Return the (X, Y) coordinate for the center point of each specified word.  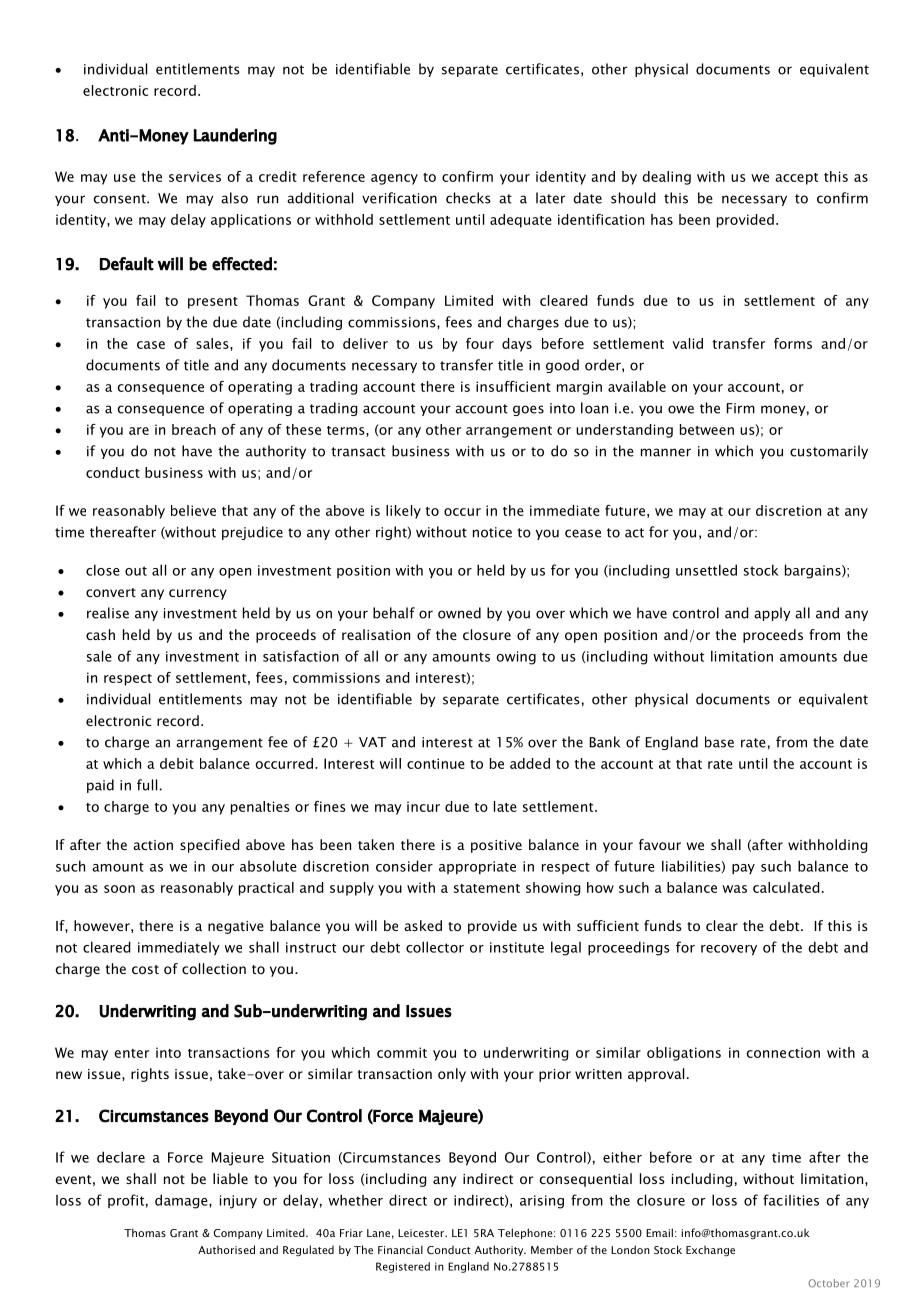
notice (492, 532)
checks (468, 198)
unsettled (706, 570)
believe (193, 510)
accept (796, 179)
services (195, 176)
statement (487, 888)
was (734, 889)
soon (119, 889)
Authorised (226, 1249)
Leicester (422, 1233)
